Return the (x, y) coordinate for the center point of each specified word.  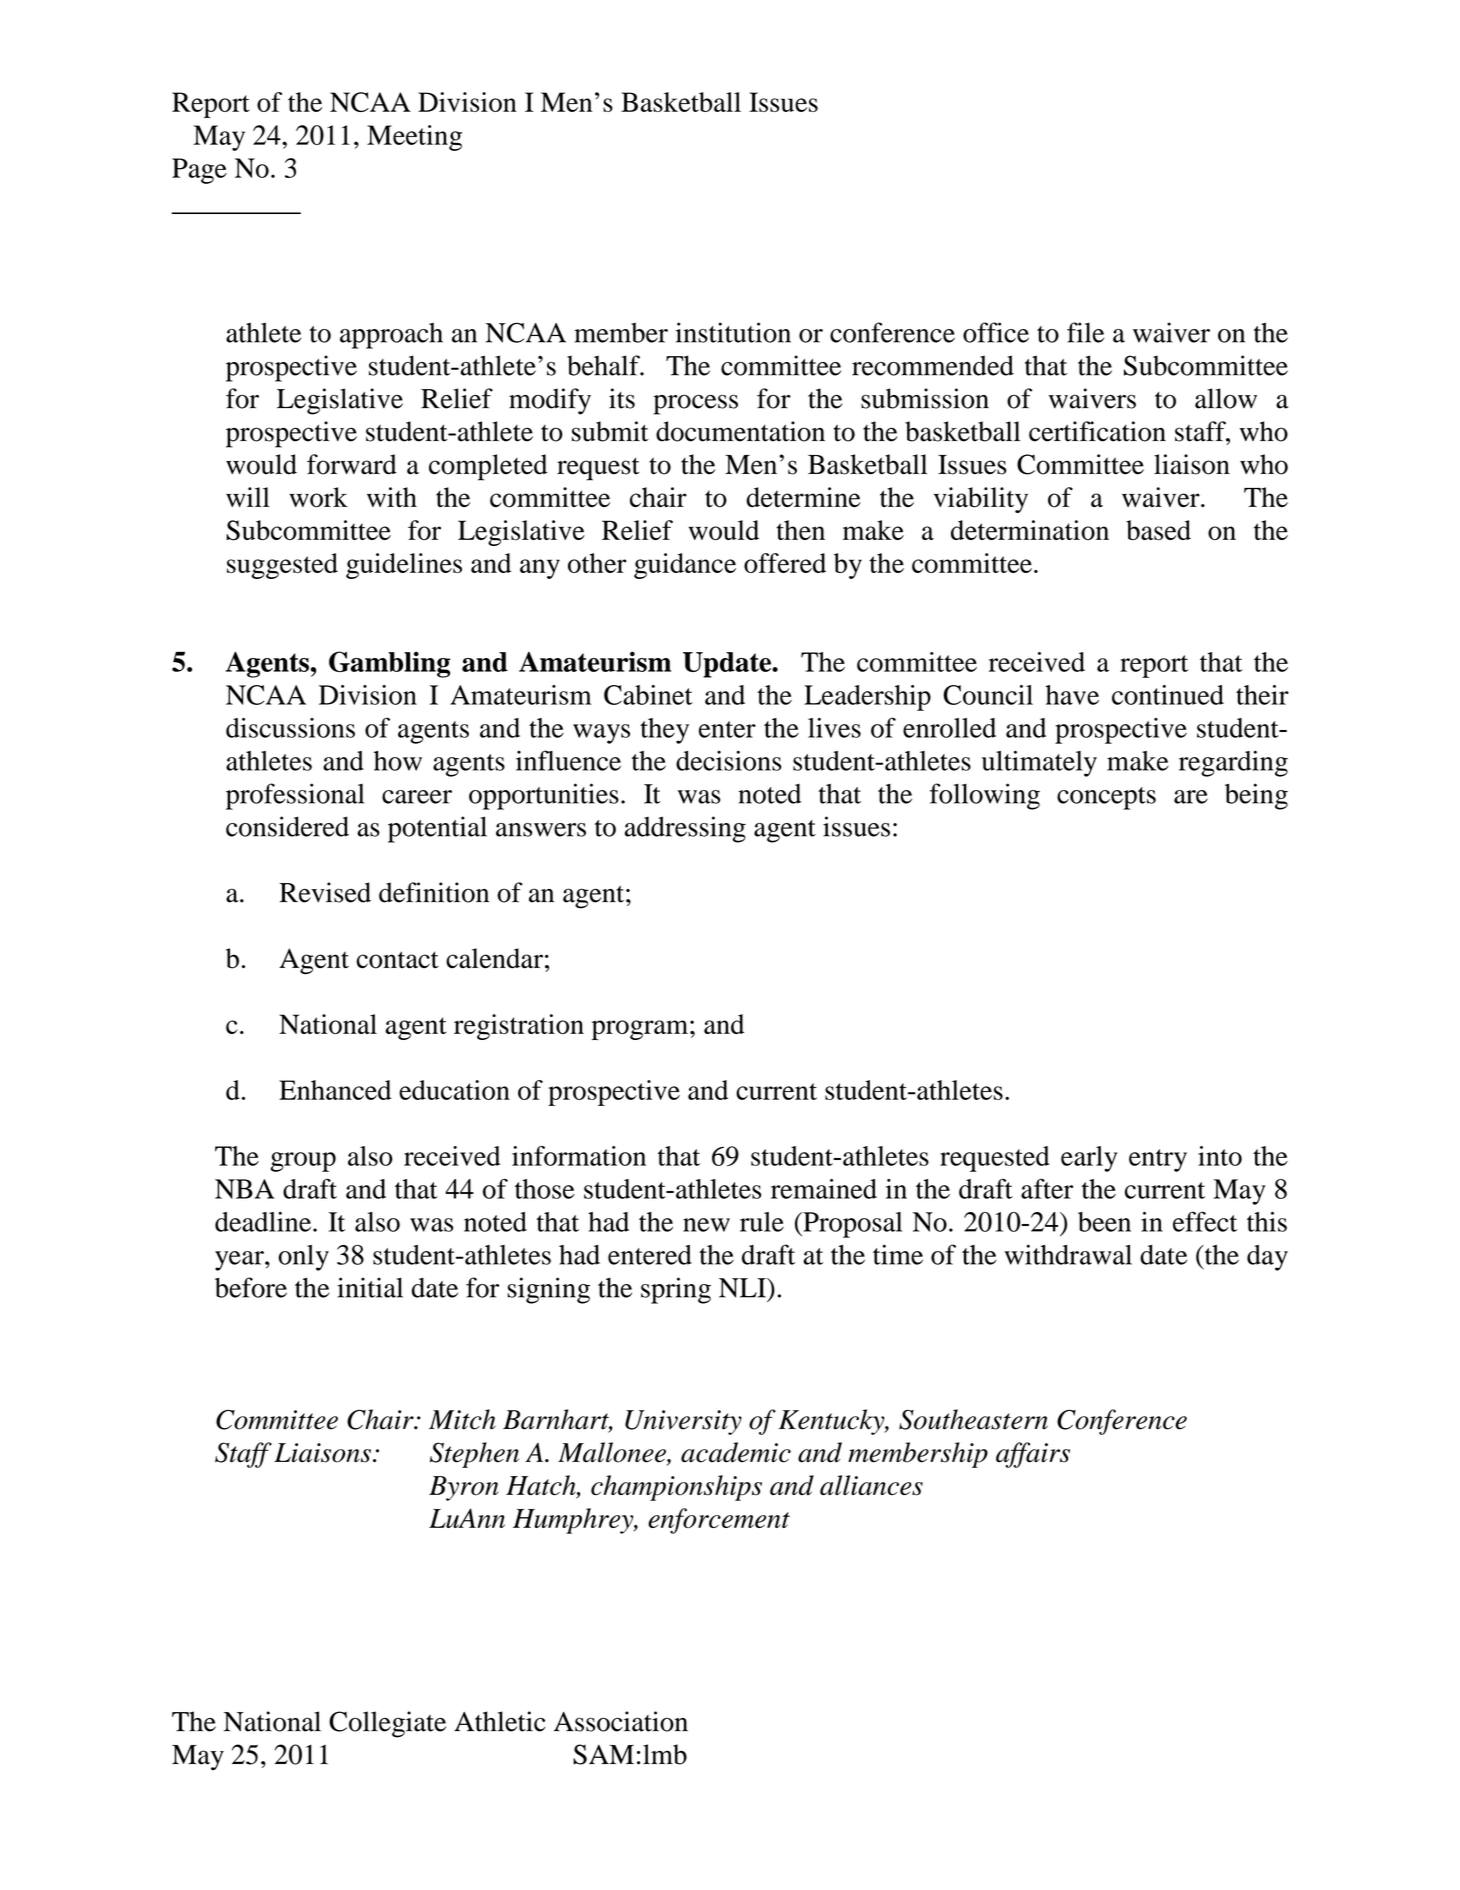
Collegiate (387, 1724)
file (1085, 332)
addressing (685, 829)
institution (733, 332)
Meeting (414, 138)
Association (621, 1721)
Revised (325, 892)
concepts (1106, 798)
